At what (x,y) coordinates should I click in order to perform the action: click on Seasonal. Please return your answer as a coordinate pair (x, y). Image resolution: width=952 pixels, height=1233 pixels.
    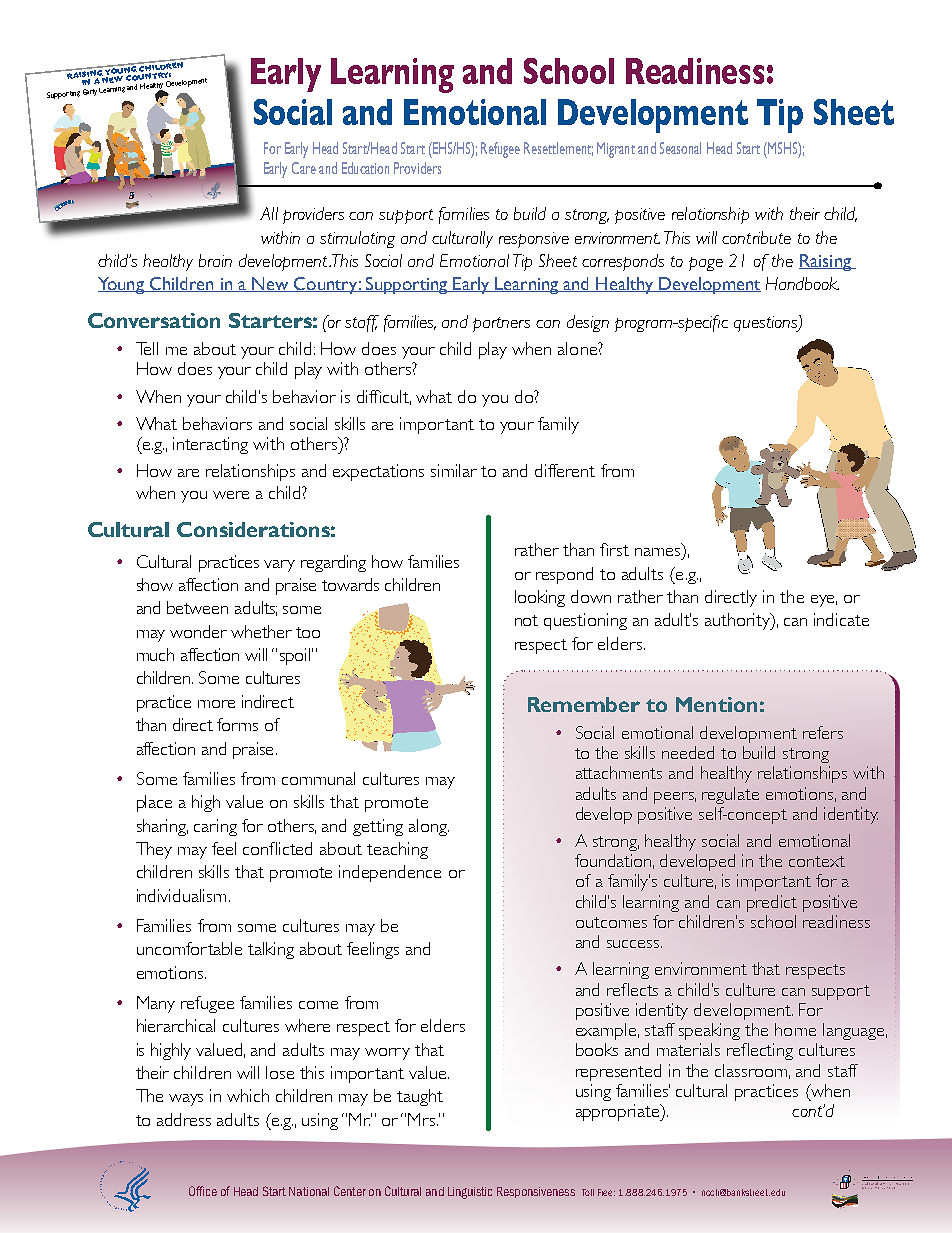
    Looking at the image, I should click on (680, 148).
